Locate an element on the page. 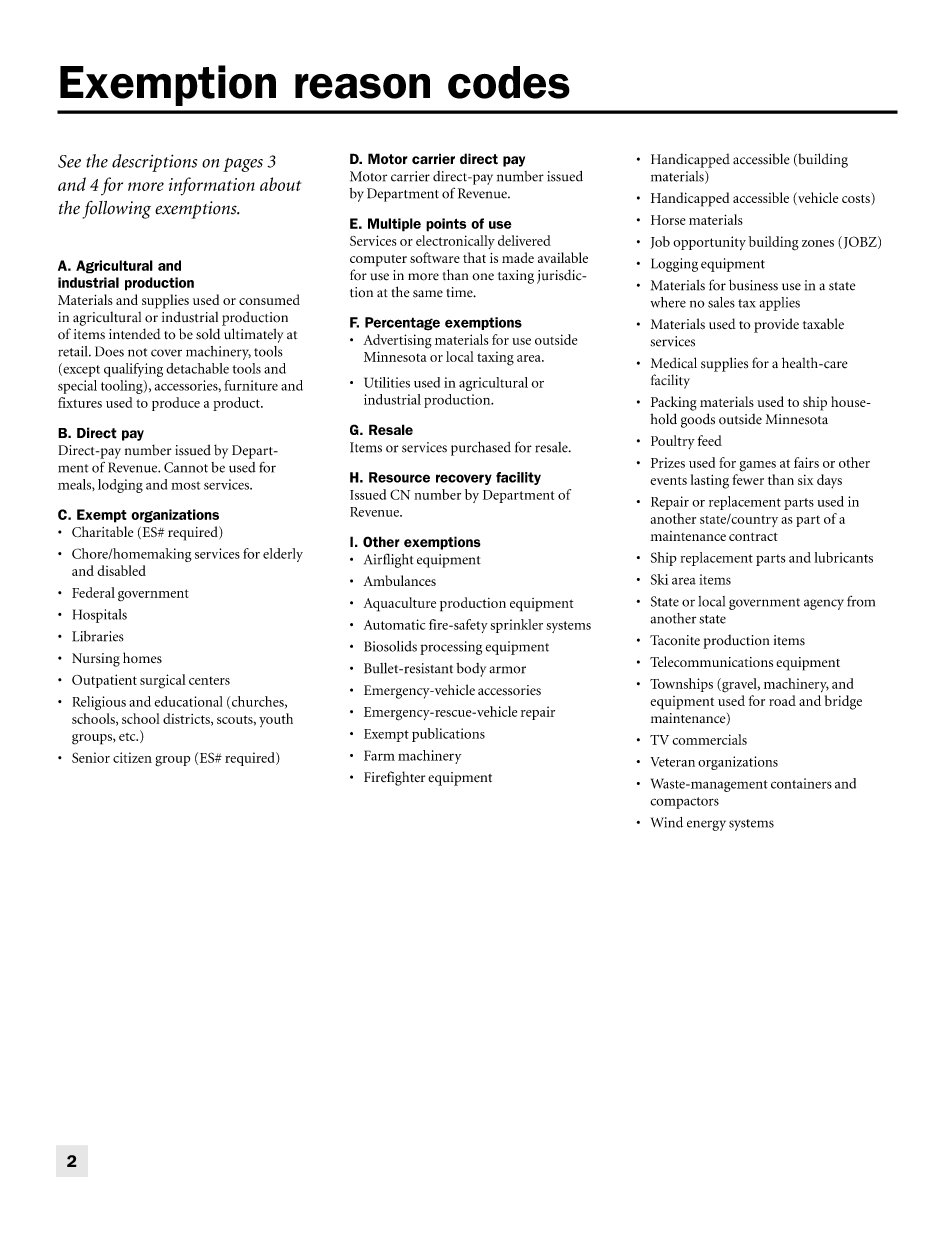 The image size is (952, 1233). citizen is located at coordinates (132, 757).
